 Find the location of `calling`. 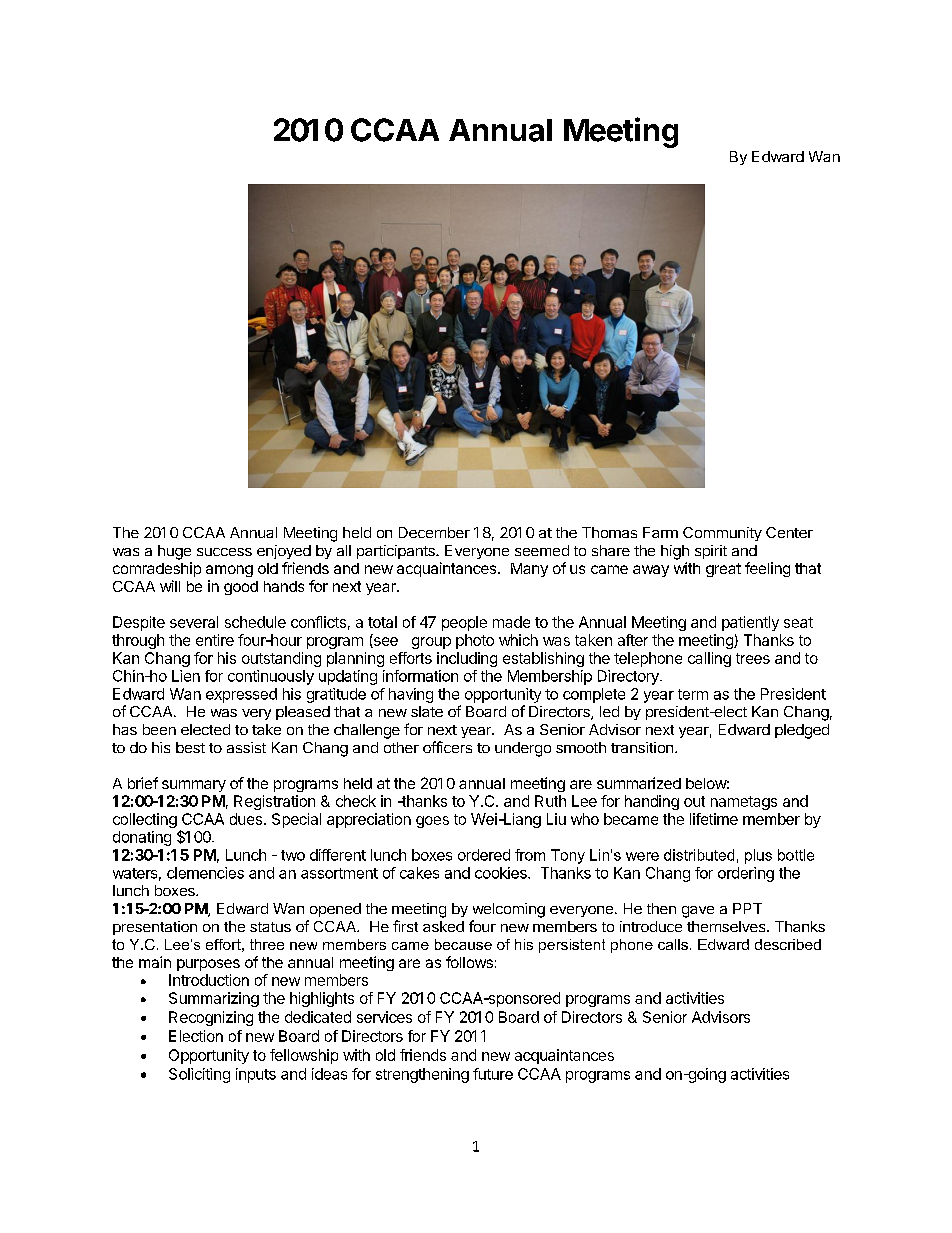

calling is located at coordinates (709, 659).
